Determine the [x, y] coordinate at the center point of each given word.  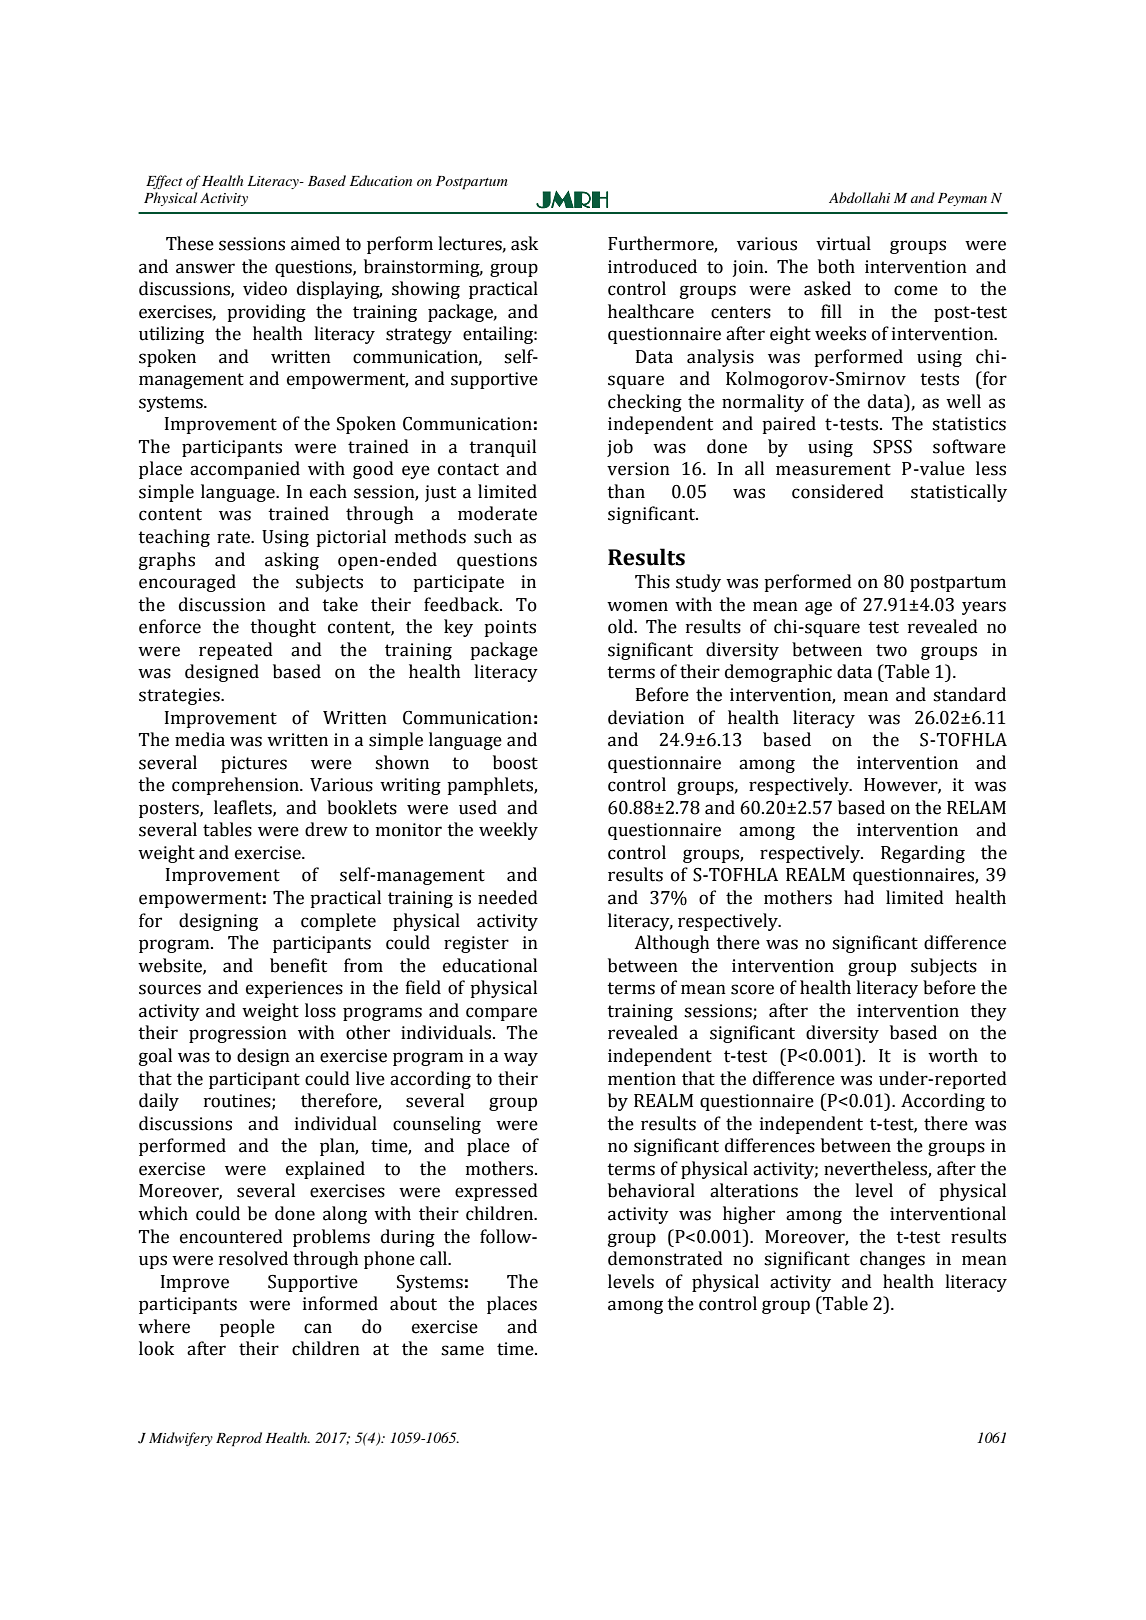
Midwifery [181, 1439]
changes [892, 1260]
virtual [843, 243]
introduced [652, 266]
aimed [315, 243]
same [462, 1350]
